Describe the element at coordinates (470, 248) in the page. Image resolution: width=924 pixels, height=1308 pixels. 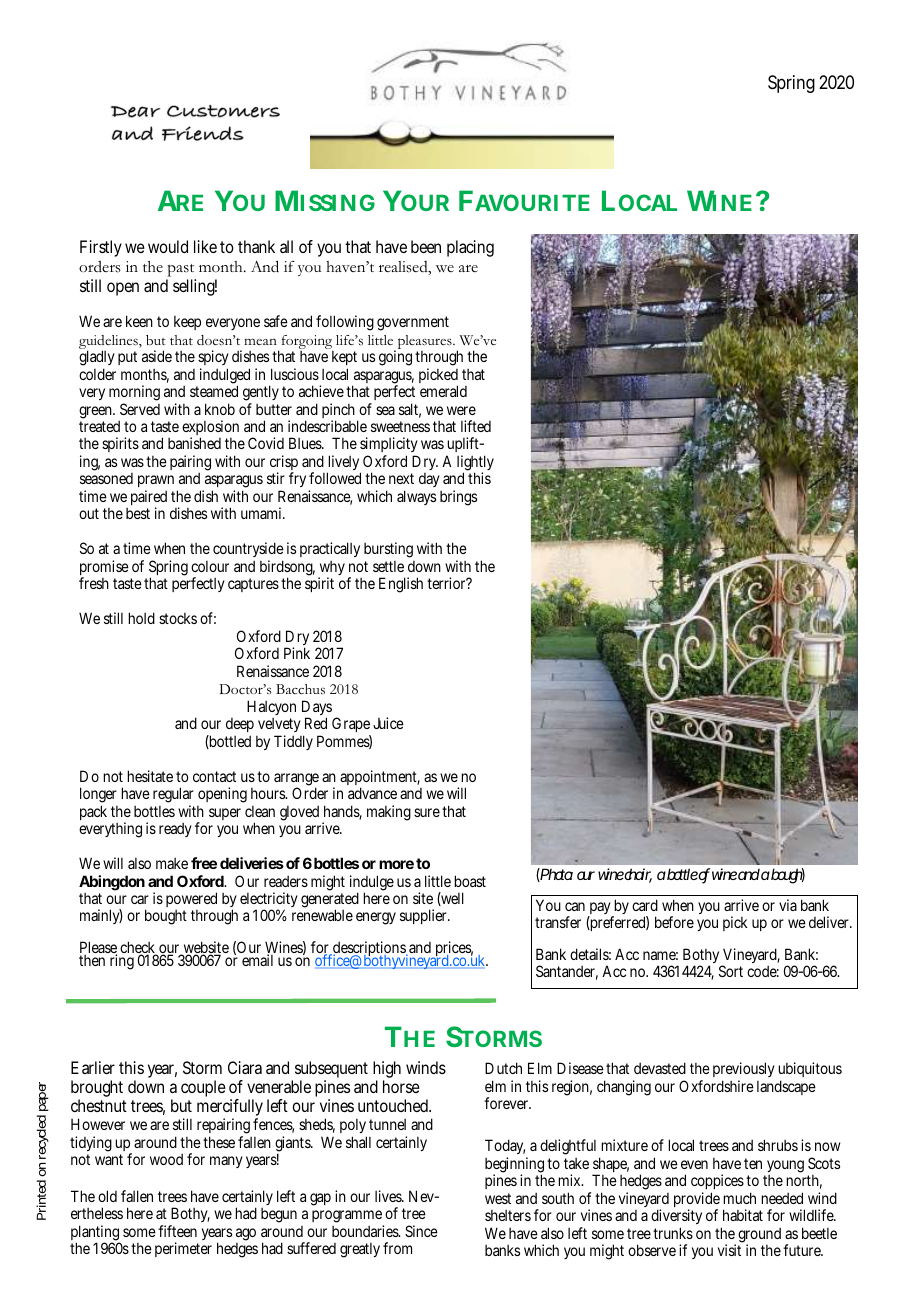
I see `placing` at that location.
